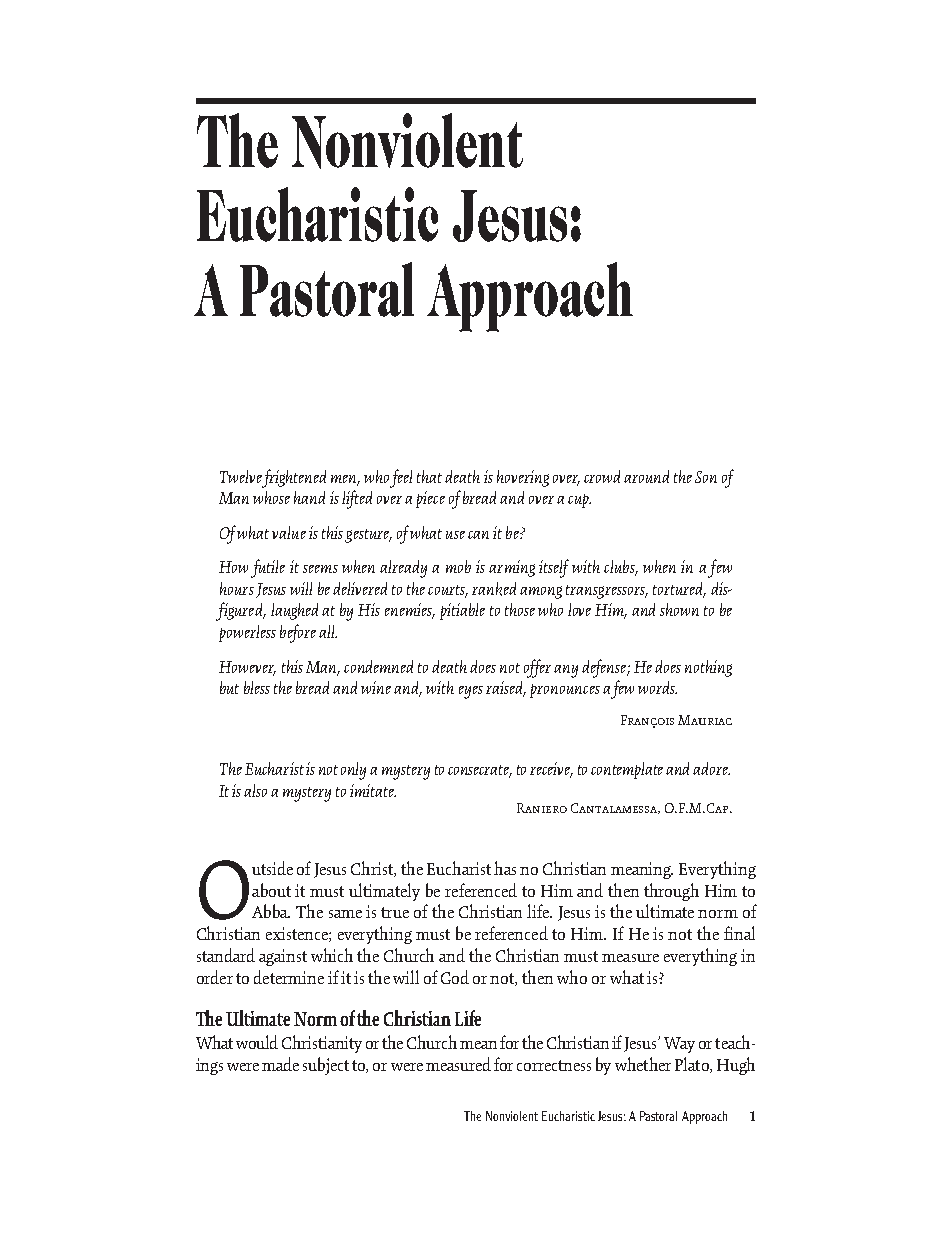  Describe the element at coordinates (257, 1042) in the page. I see `would` at that location.
